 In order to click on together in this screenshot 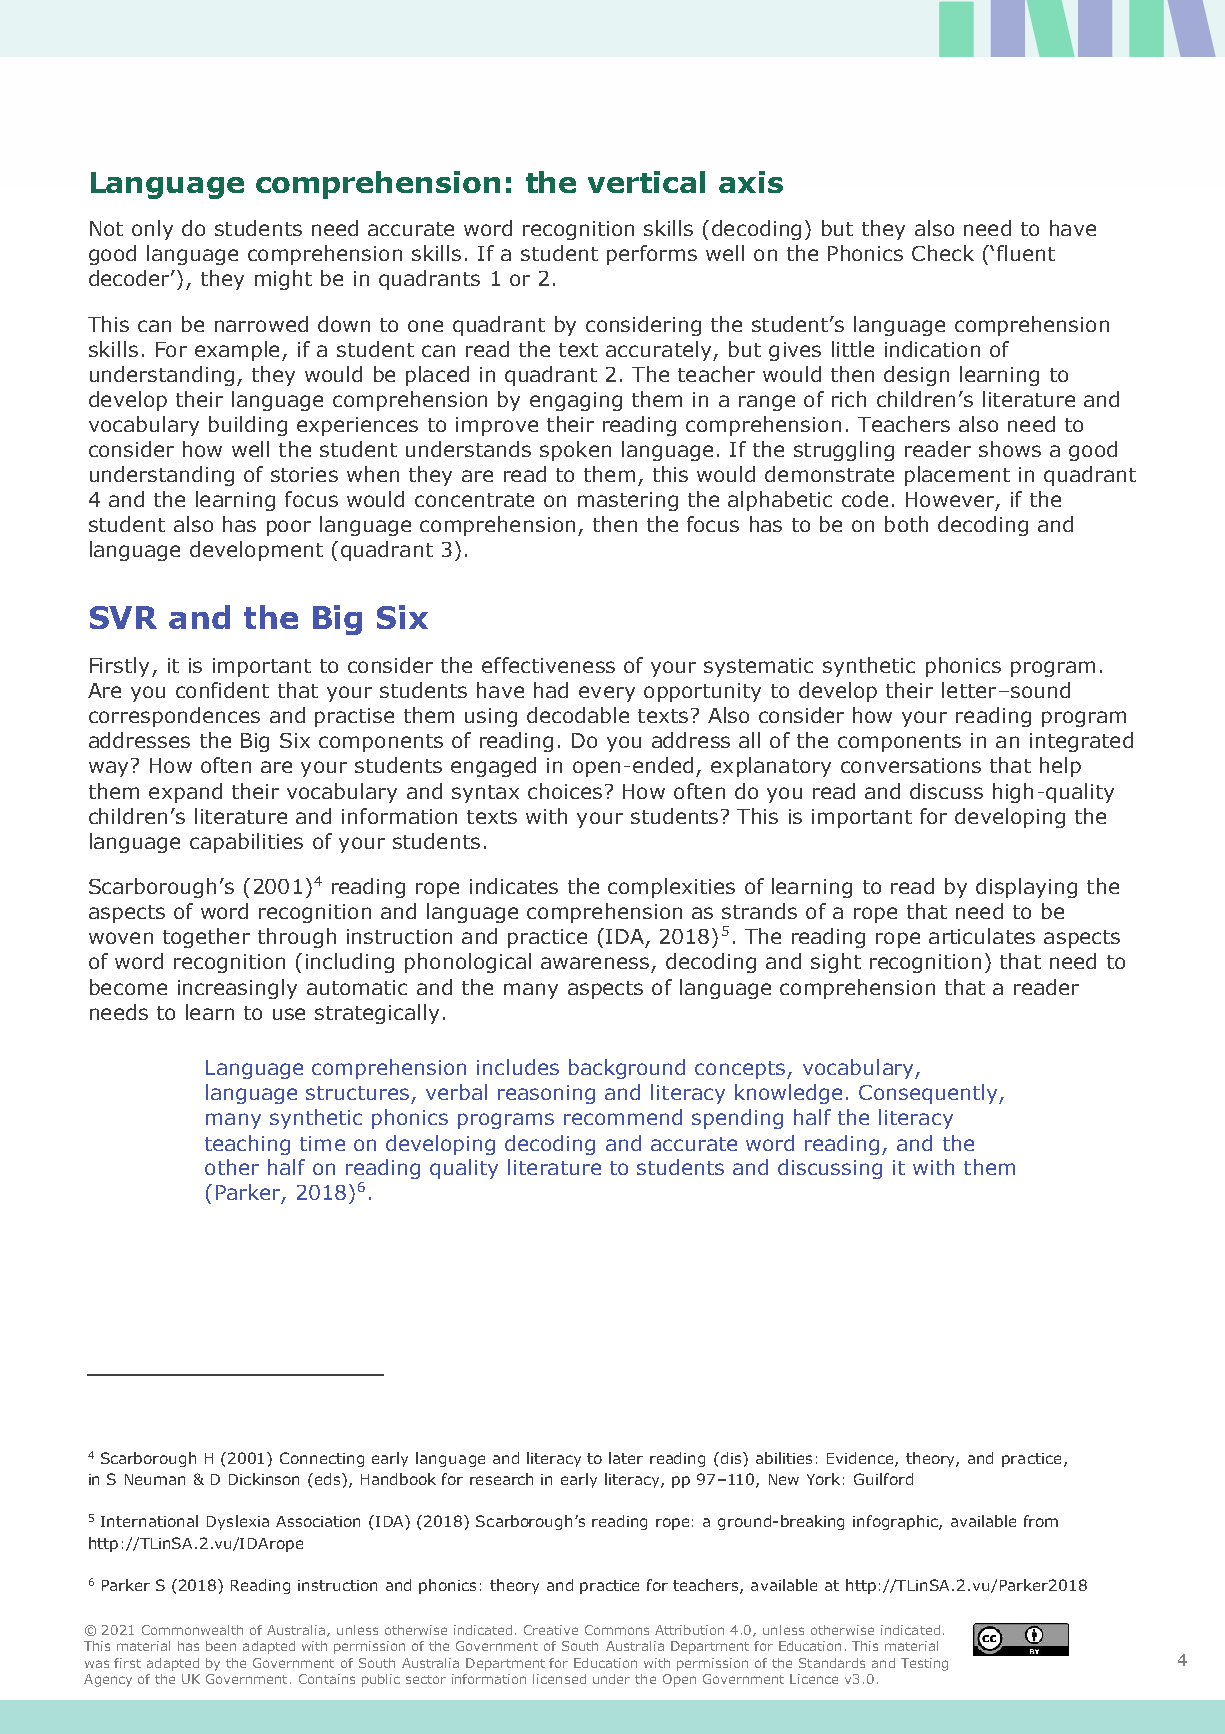, I will do `click(206, 938)`.
